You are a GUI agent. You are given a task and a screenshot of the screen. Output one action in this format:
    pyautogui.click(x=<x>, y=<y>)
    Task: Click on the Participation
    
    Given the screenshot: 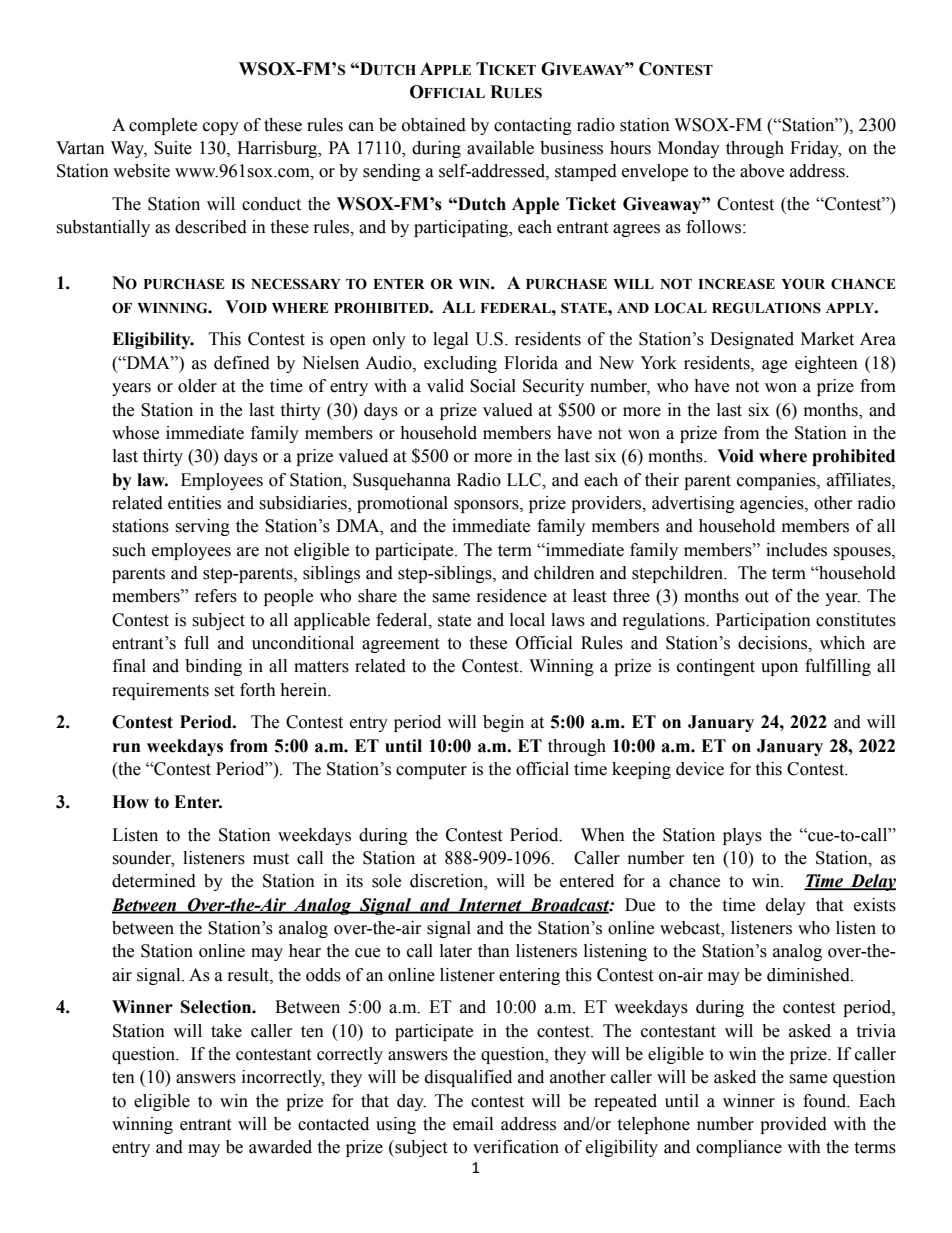 What is the action you would take?
    pyautogui.click(x=763, y=621)
